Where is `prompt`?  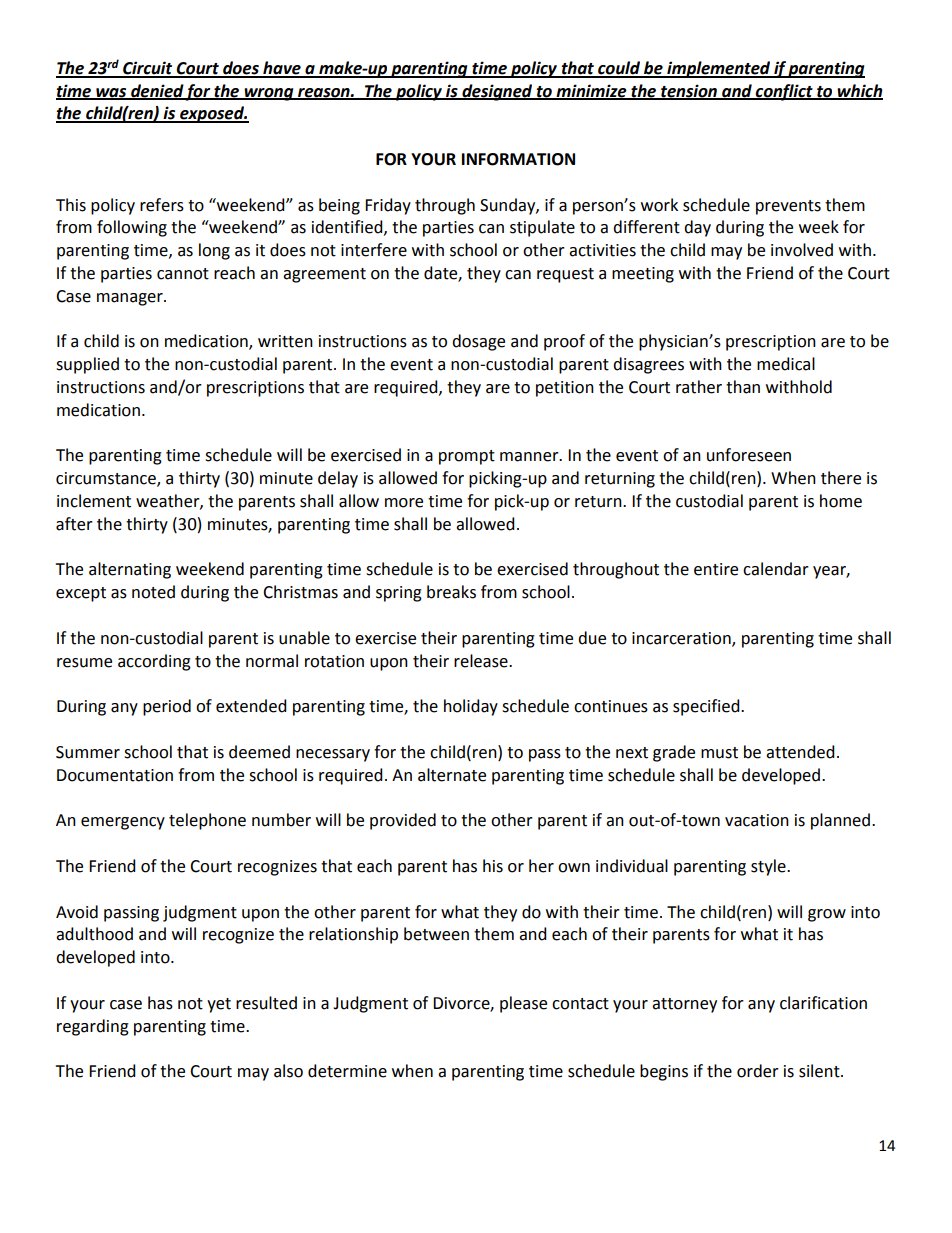
prompt is located at coordinates (467, 457).
